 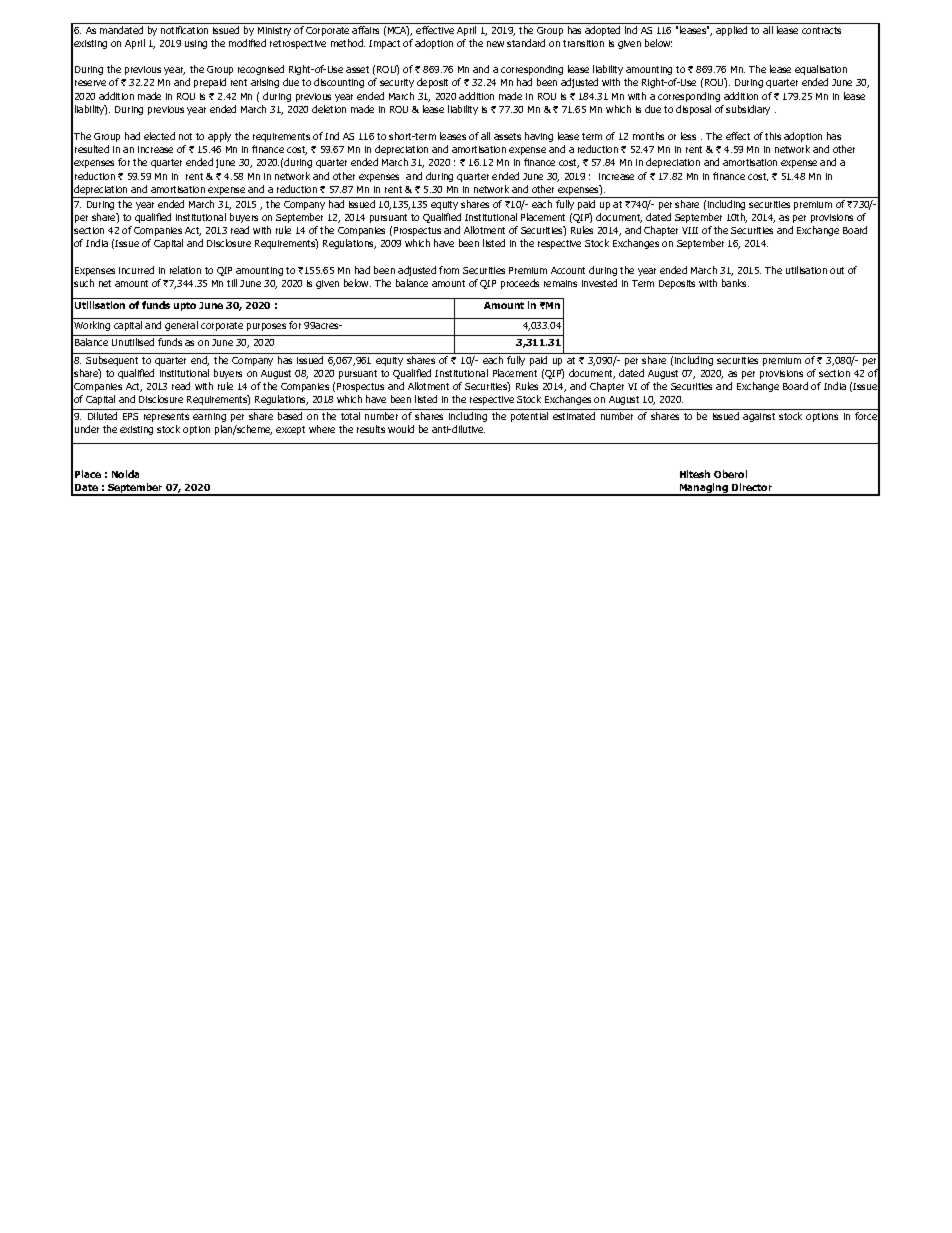 I want to click on would, so click(x=401, y=429).
